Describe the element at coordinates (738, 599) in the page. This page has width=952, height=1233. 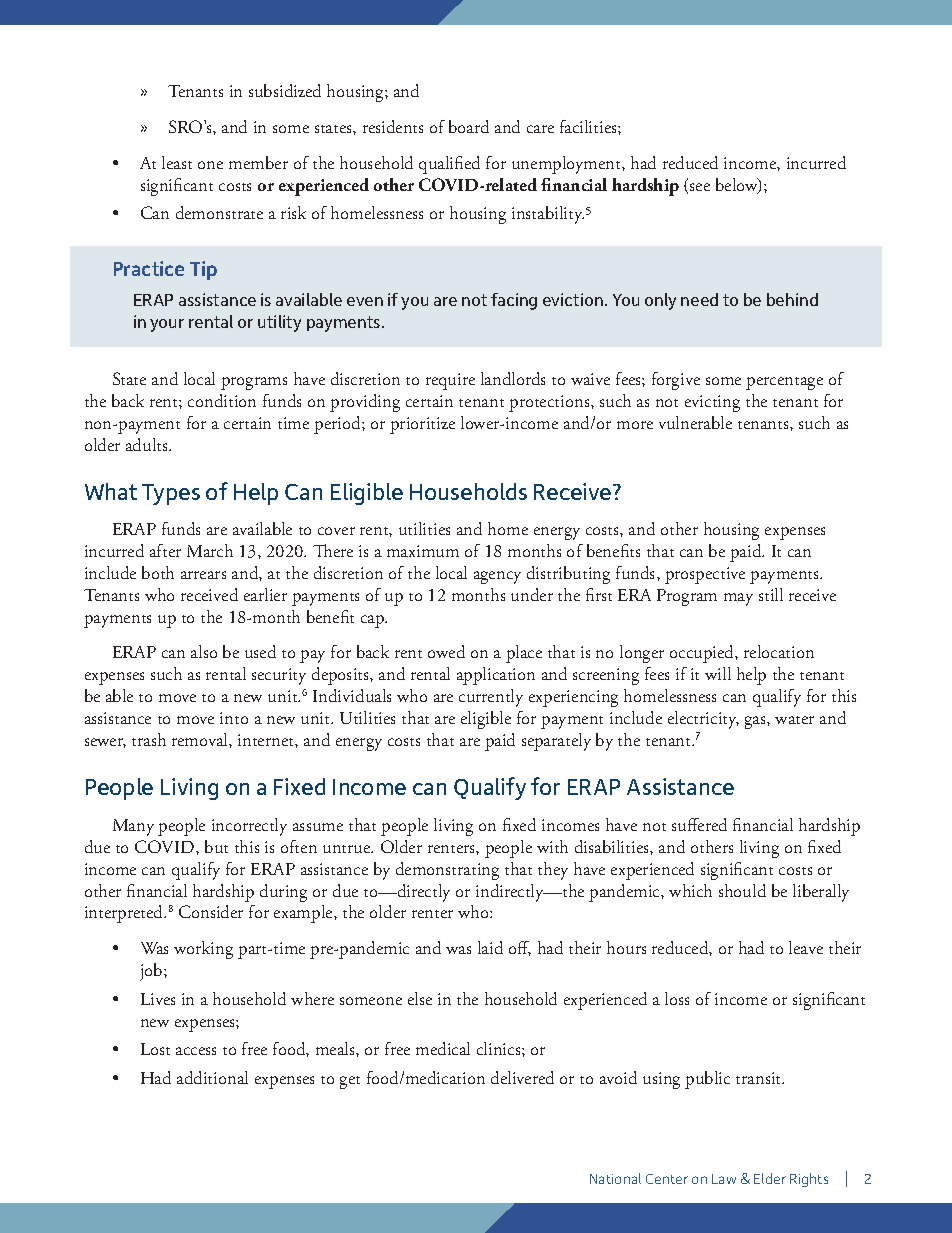
I see `may` at that location.
